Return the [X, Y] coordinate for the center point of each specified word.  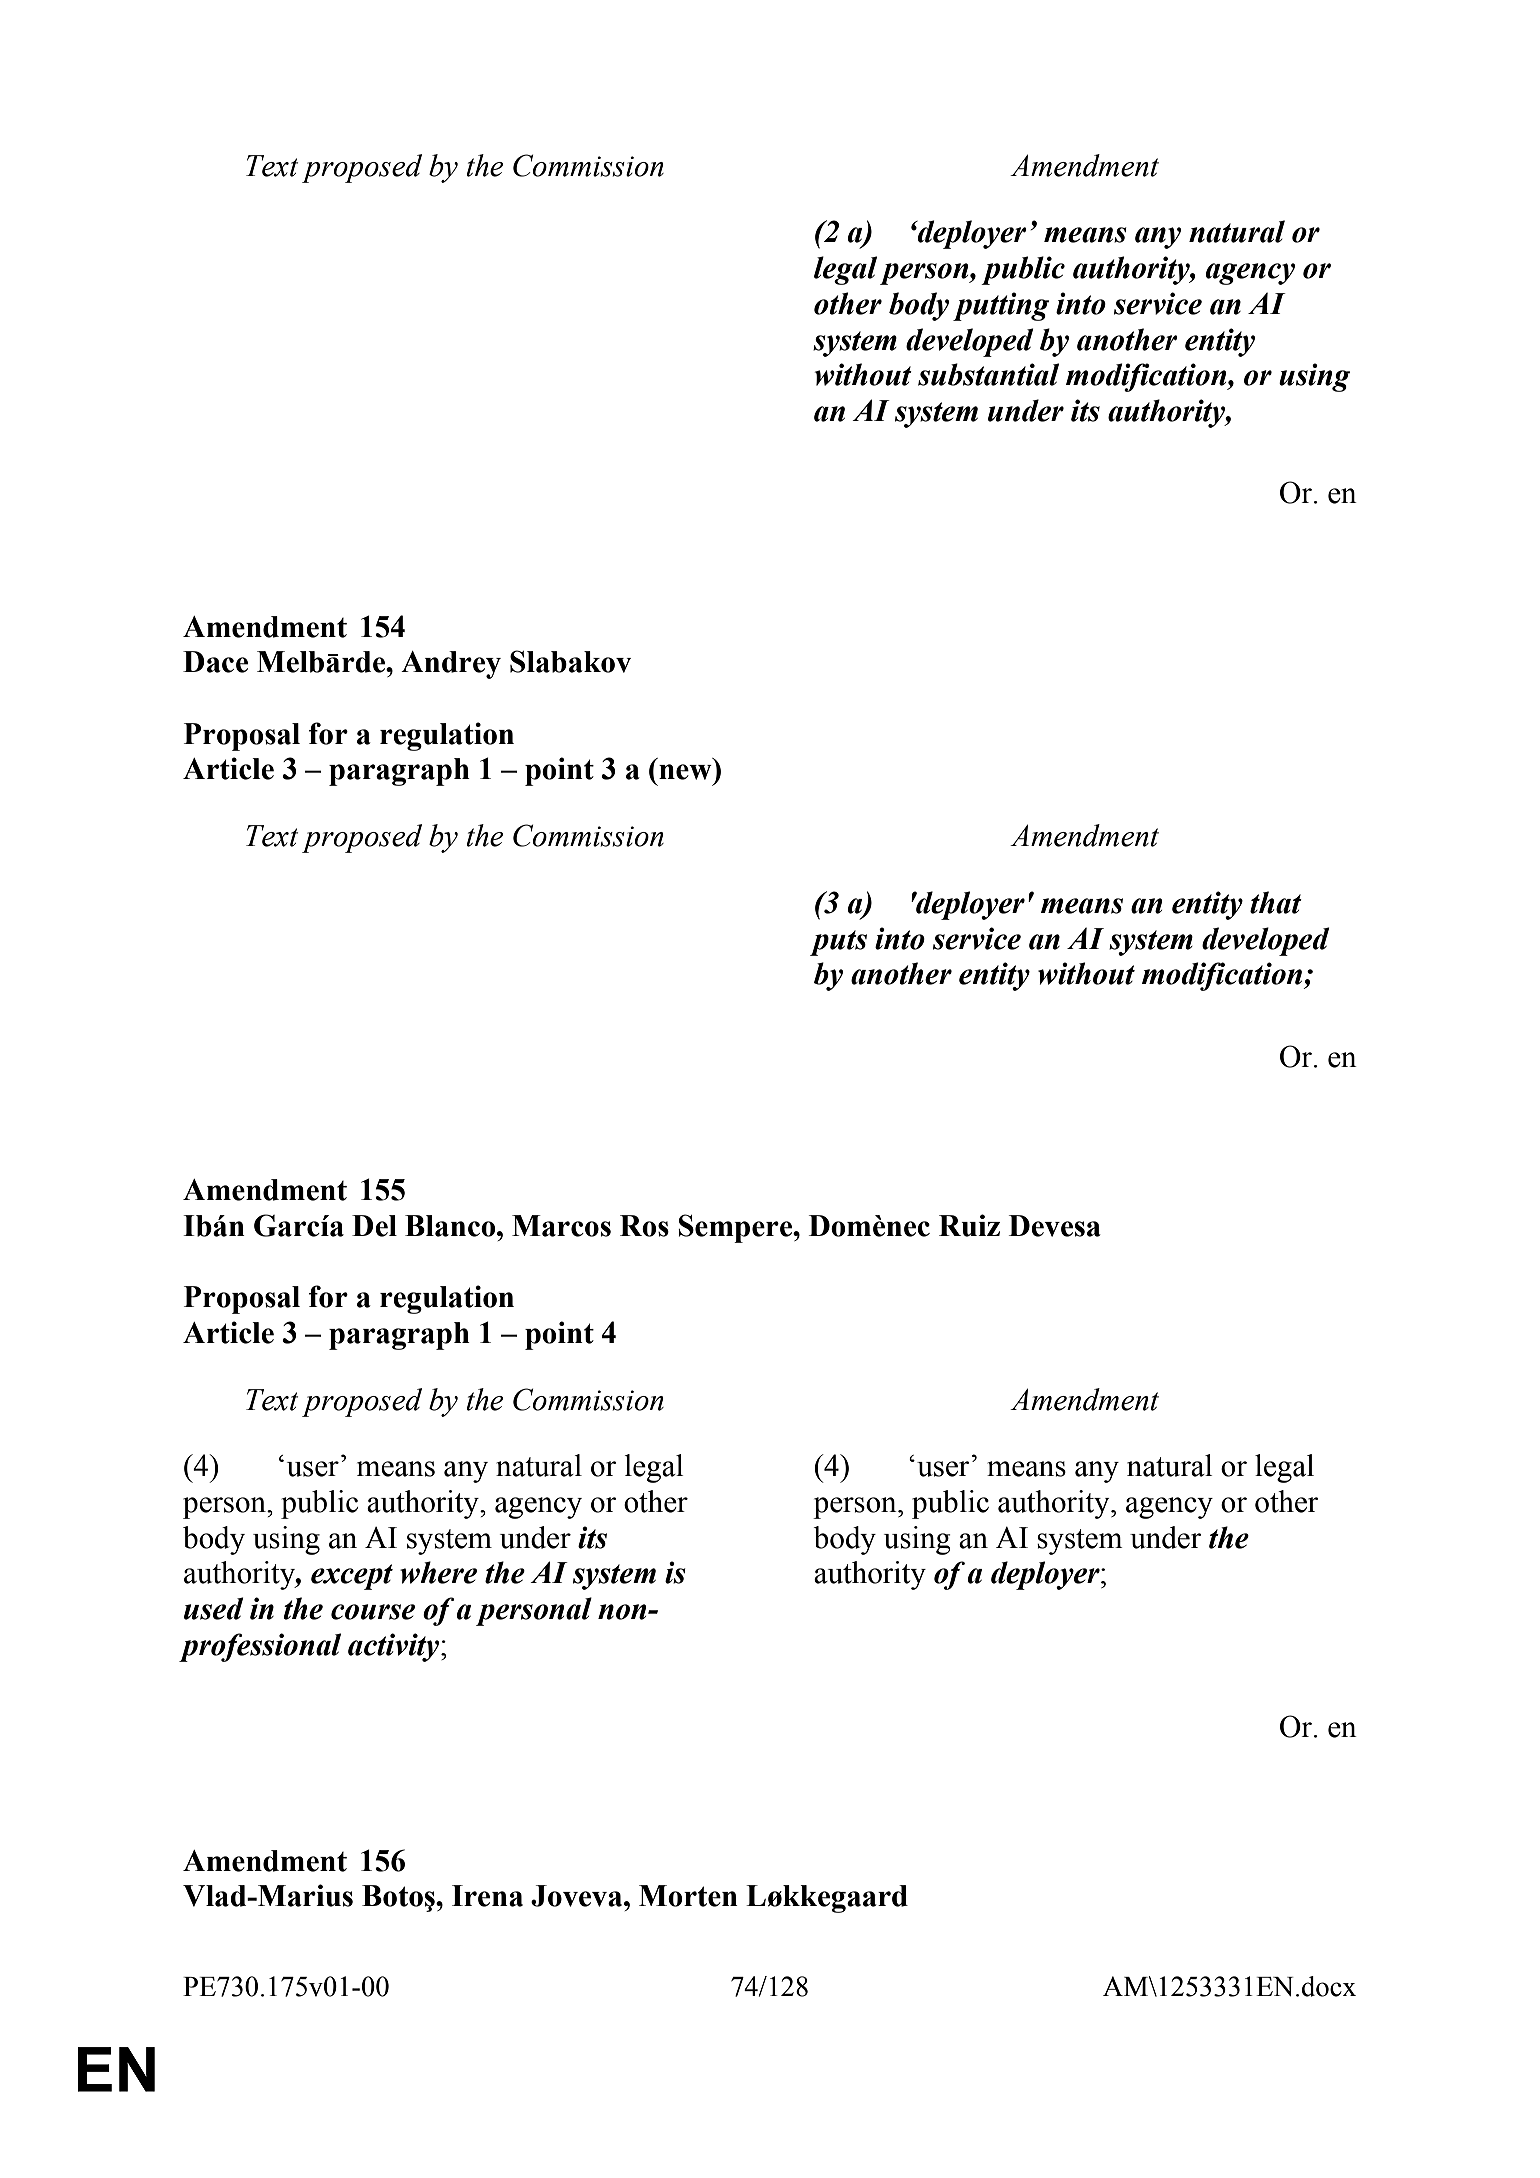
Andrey [451, 665]
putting [1001, 306]
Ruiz [969, 1225]
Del [374, 1226]
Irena [487, 1896]
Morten [688, 1896]
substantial [988, 374]
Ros [644, 1226]
